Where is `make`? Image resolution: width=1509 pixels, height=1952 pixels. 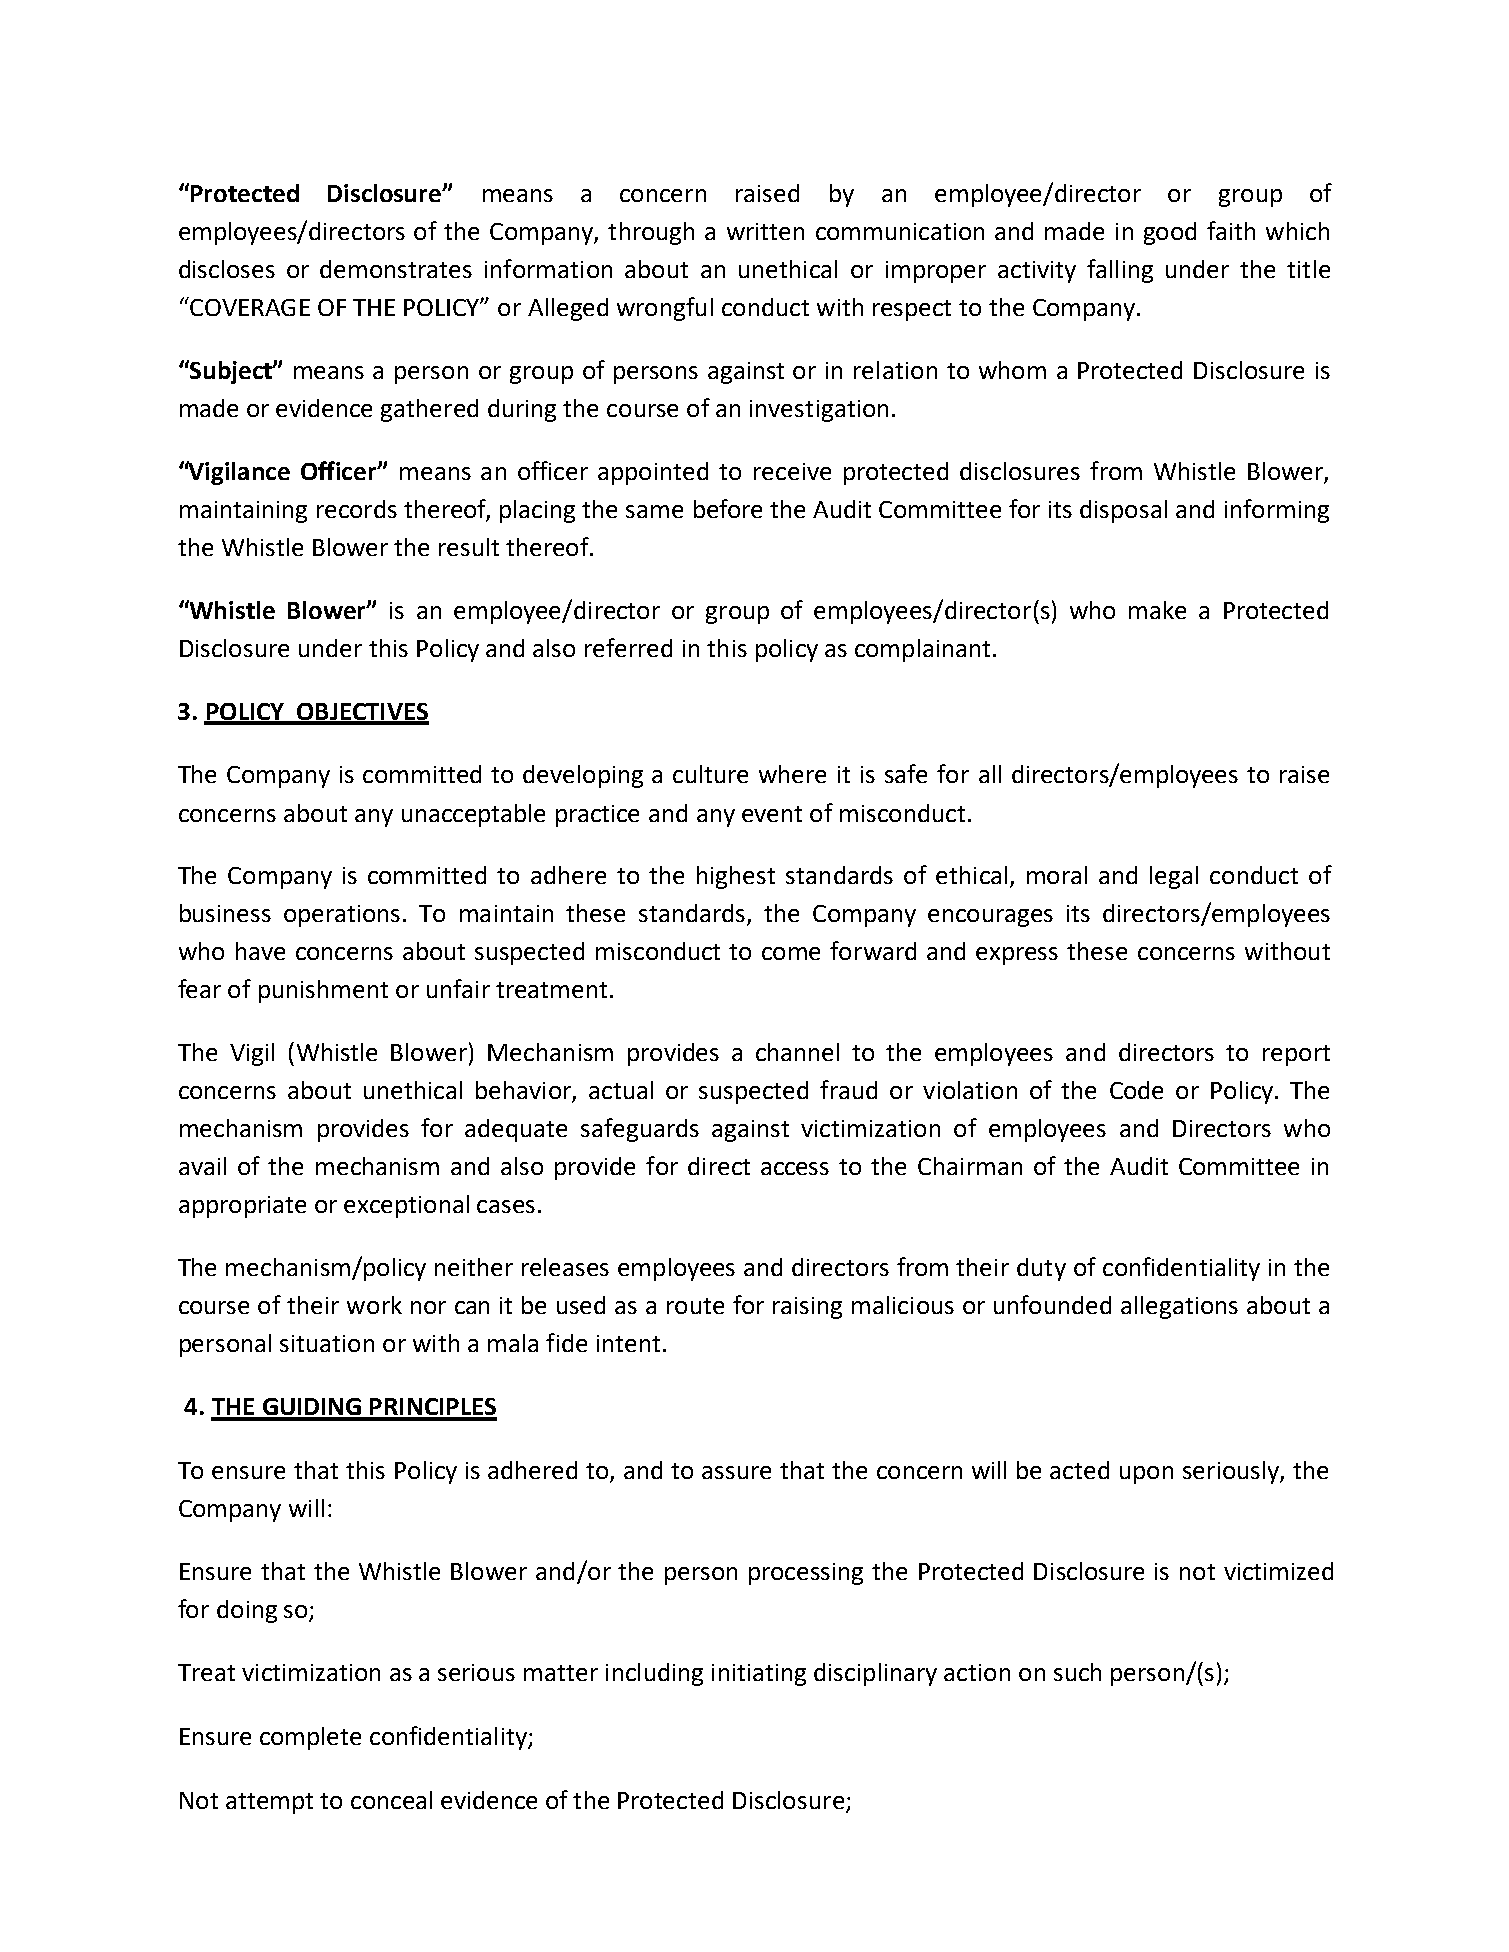 make is located at coordinates (1157, 610).
